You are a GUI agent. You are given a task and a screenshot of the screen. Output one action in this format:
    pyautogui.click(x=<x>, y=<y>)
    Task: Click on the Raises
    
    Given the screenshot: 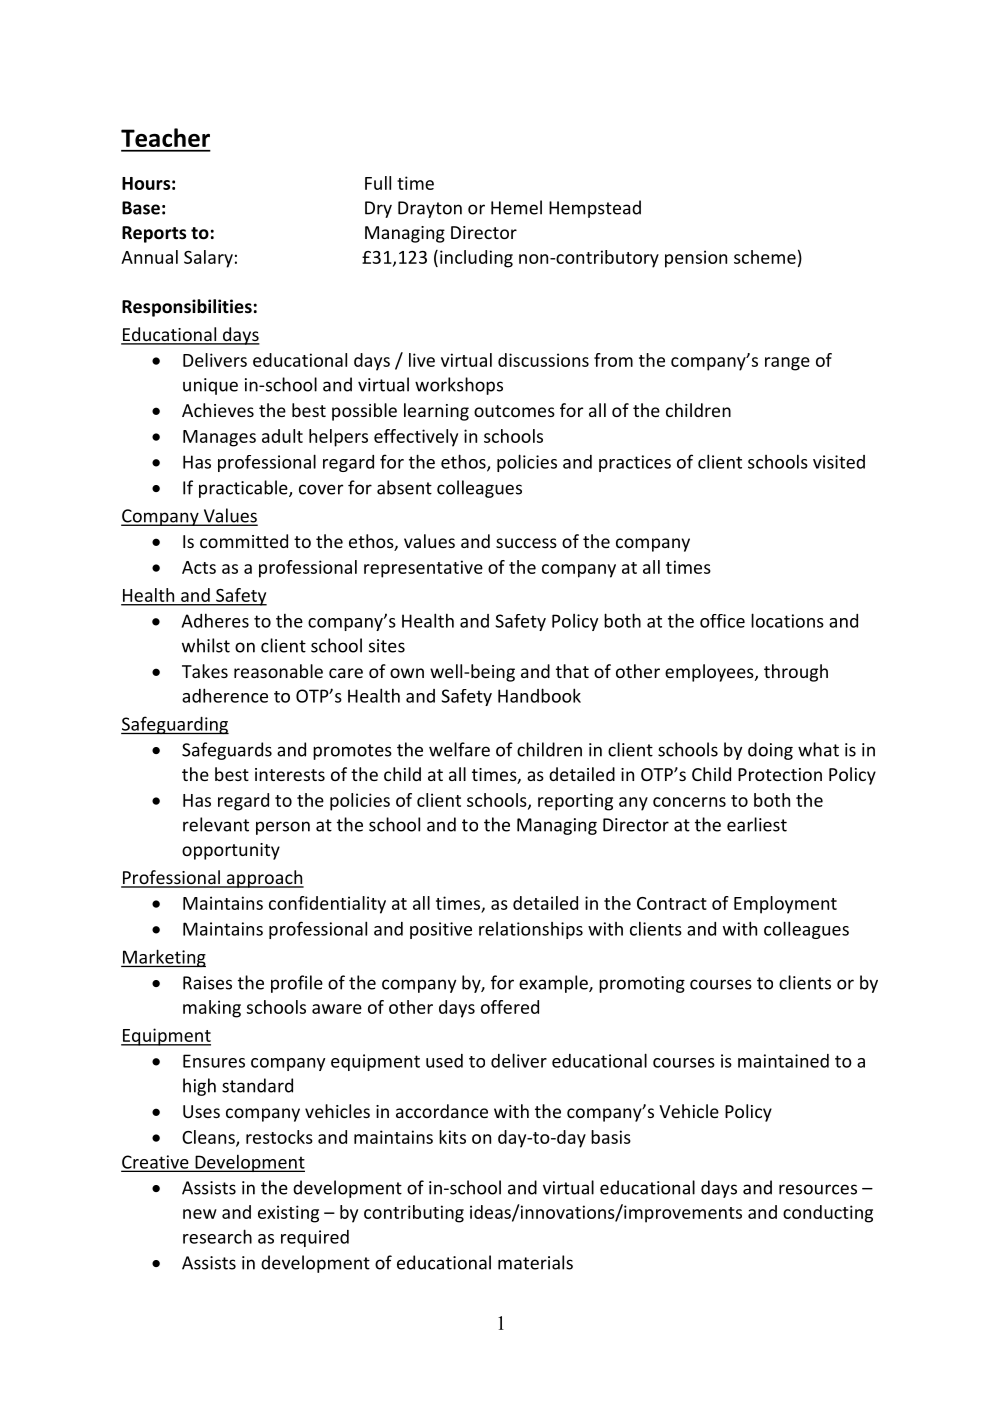 What is the action you would take?
    pyautogui.click(x=207, y=983)
